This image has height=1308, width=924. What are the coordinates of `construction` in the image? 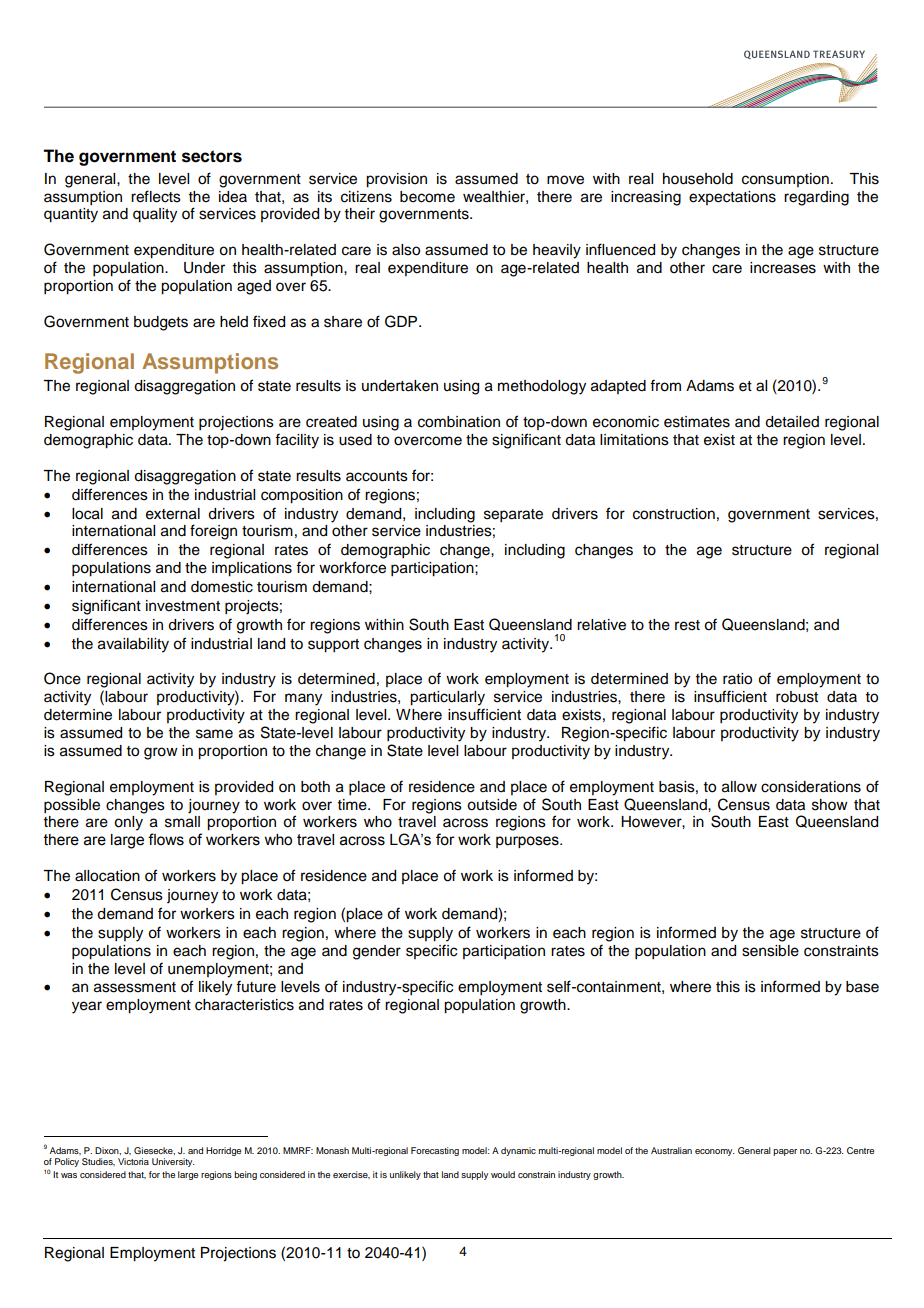 It's located at (674, 514).
